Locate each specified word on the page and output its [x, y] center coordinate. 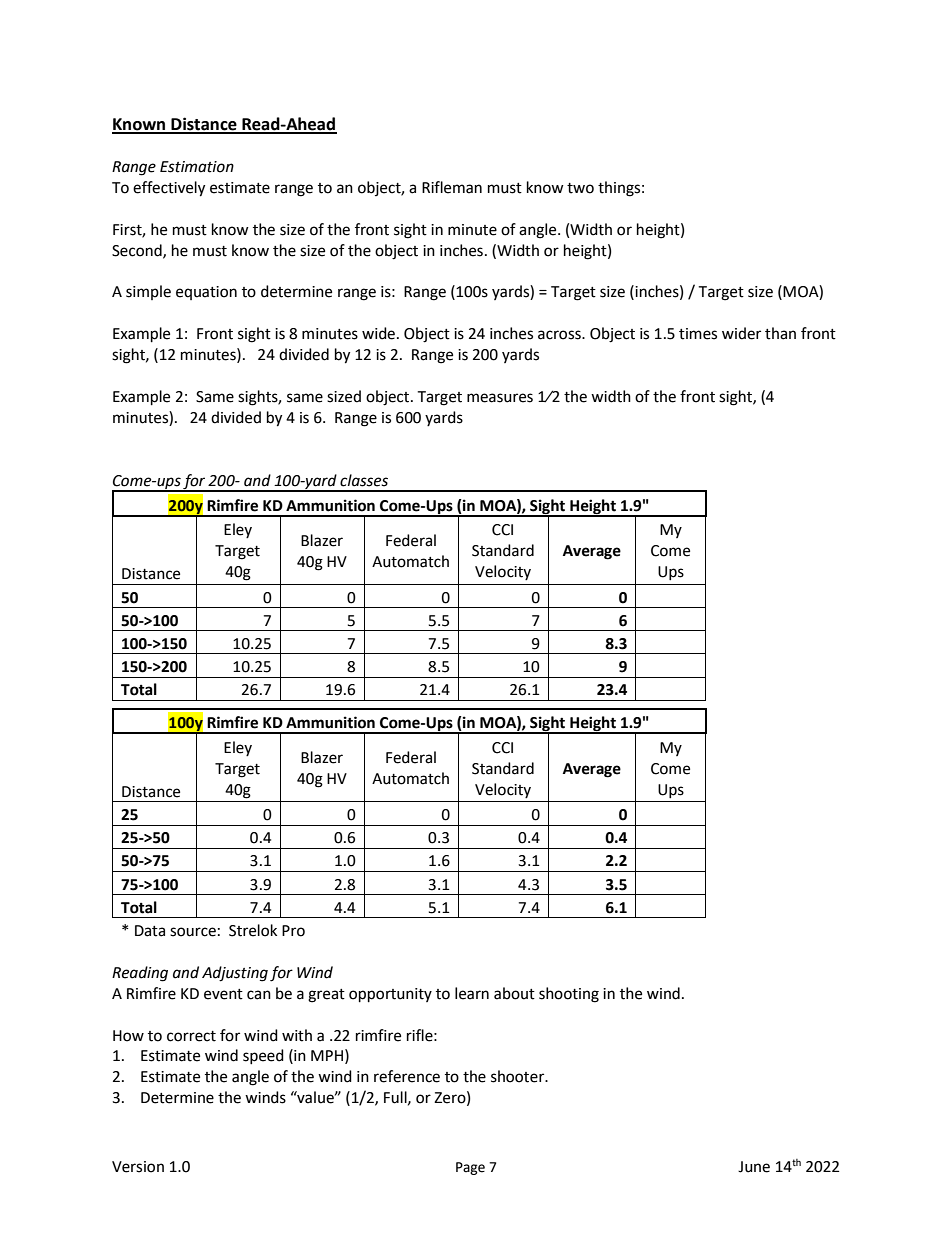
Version [138, 1167]
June [754, 1167]
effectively [169, 189]
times [698, 334]
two [580, 188]
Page [470, 1168]
